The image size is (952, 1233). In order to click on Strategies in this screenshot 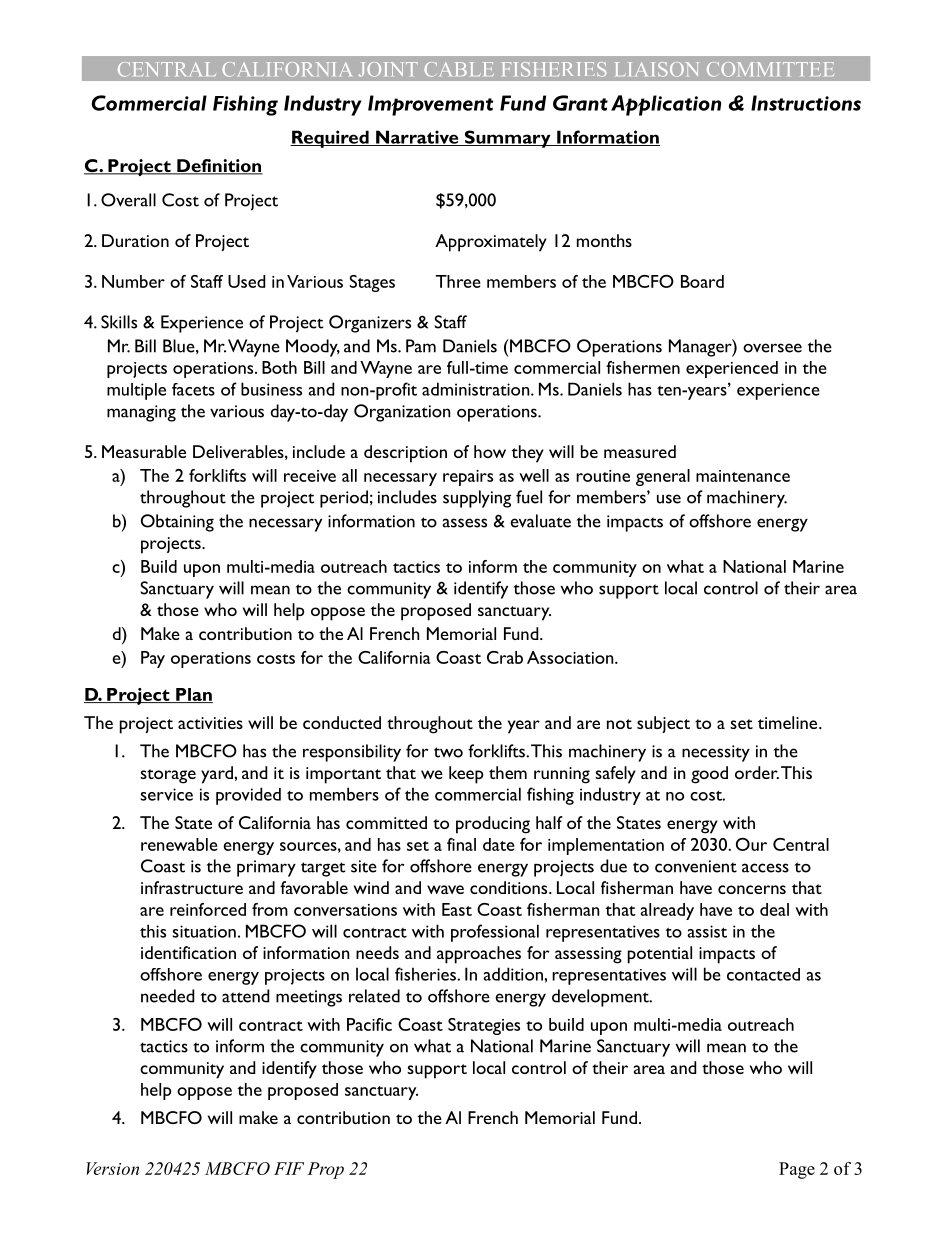, I will do `click(484, 1026)`.
